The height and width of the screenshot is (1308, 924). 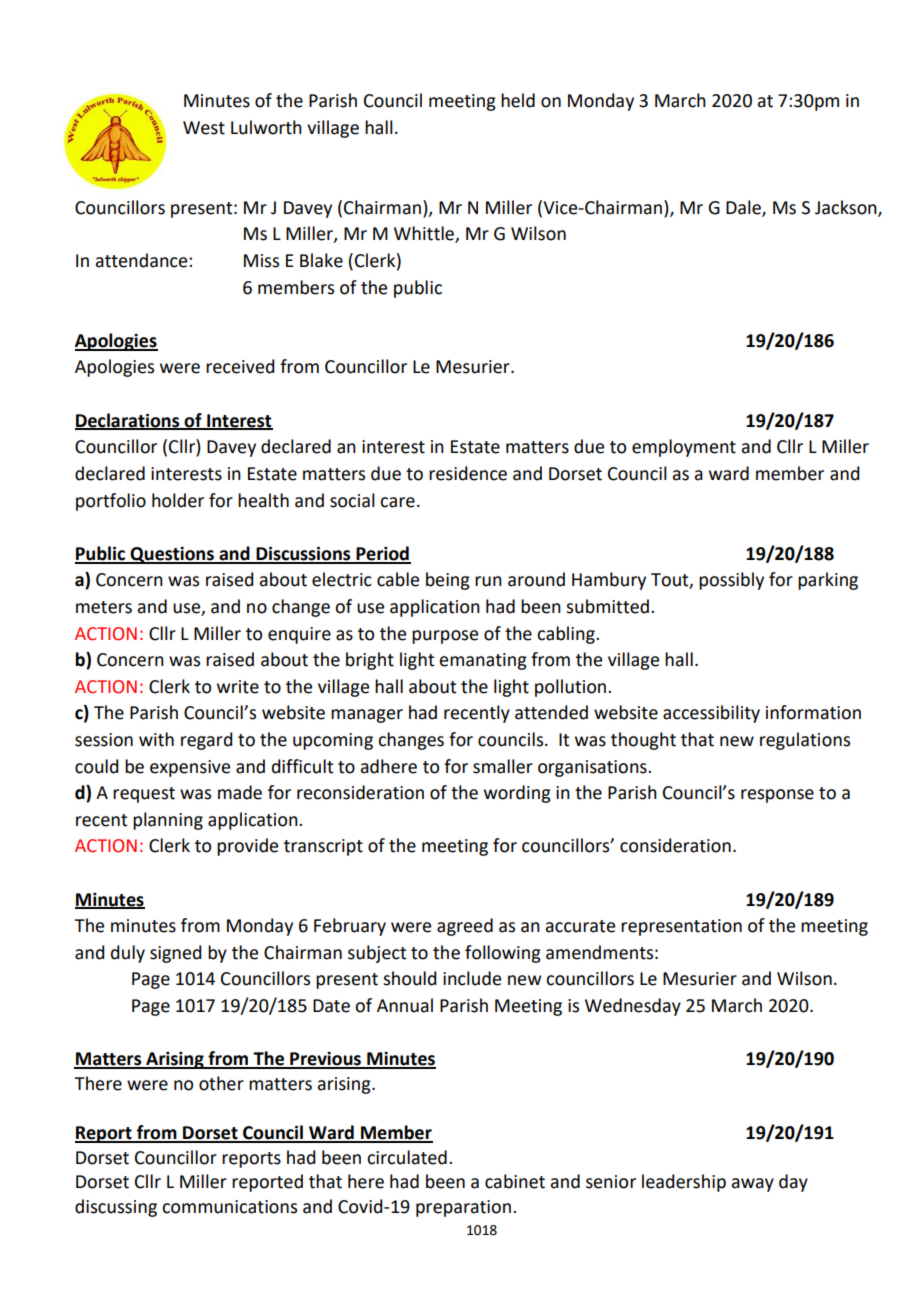 What do you see at coordinates (684, 448) in the screenshot?
I see `employment` at bounding box center [684, 448].
